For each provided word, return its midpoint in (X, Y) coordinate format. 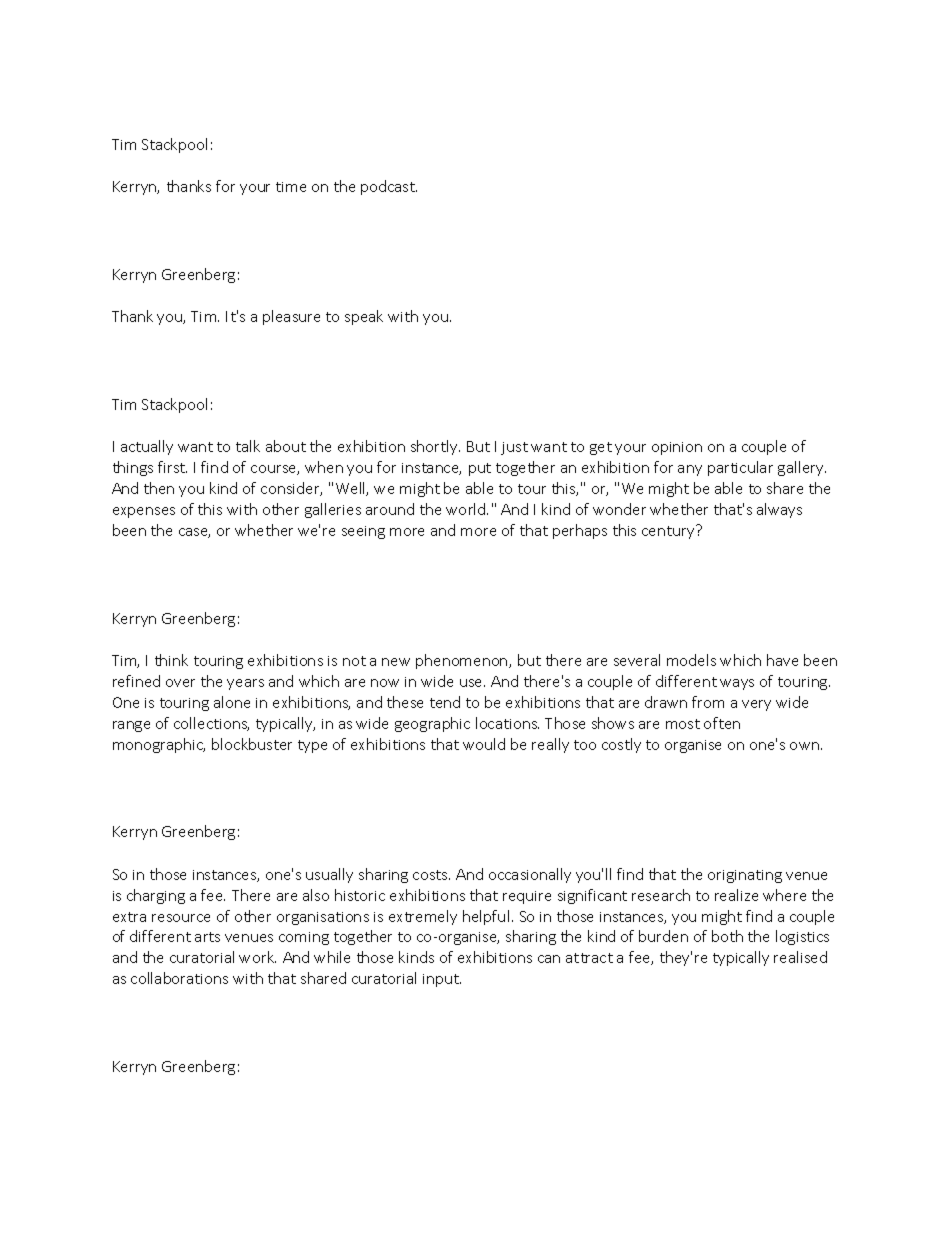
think (171, 660)
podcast (389, 187)
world (467, 509)
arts (207, 937)
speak (364, 317)
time (291, 187)
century (669, 532)
